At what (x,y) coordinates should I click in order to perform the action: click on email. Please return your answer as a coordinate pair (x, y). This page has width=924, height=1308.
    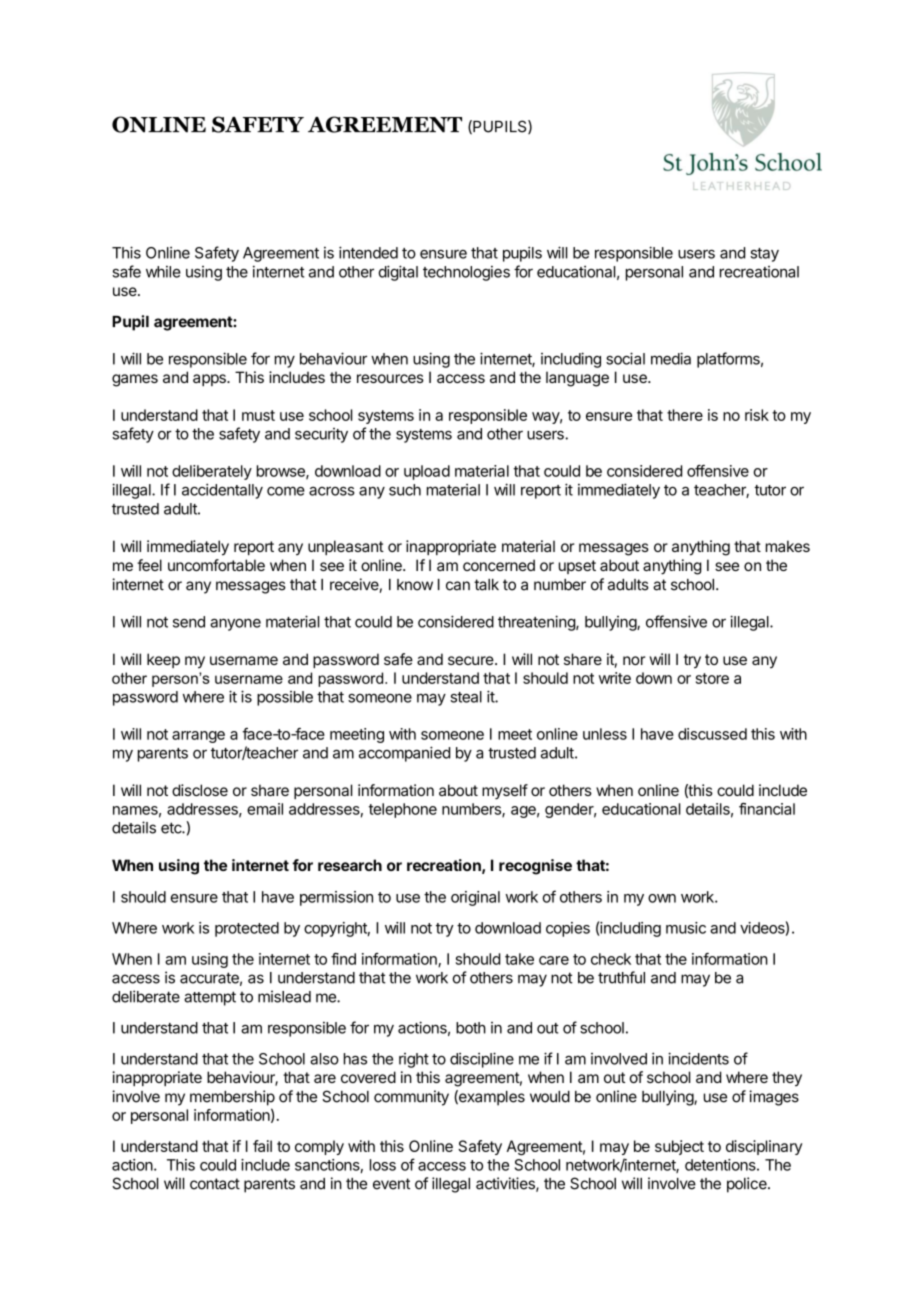
    Looking at the image, I should click on (265, 809).
